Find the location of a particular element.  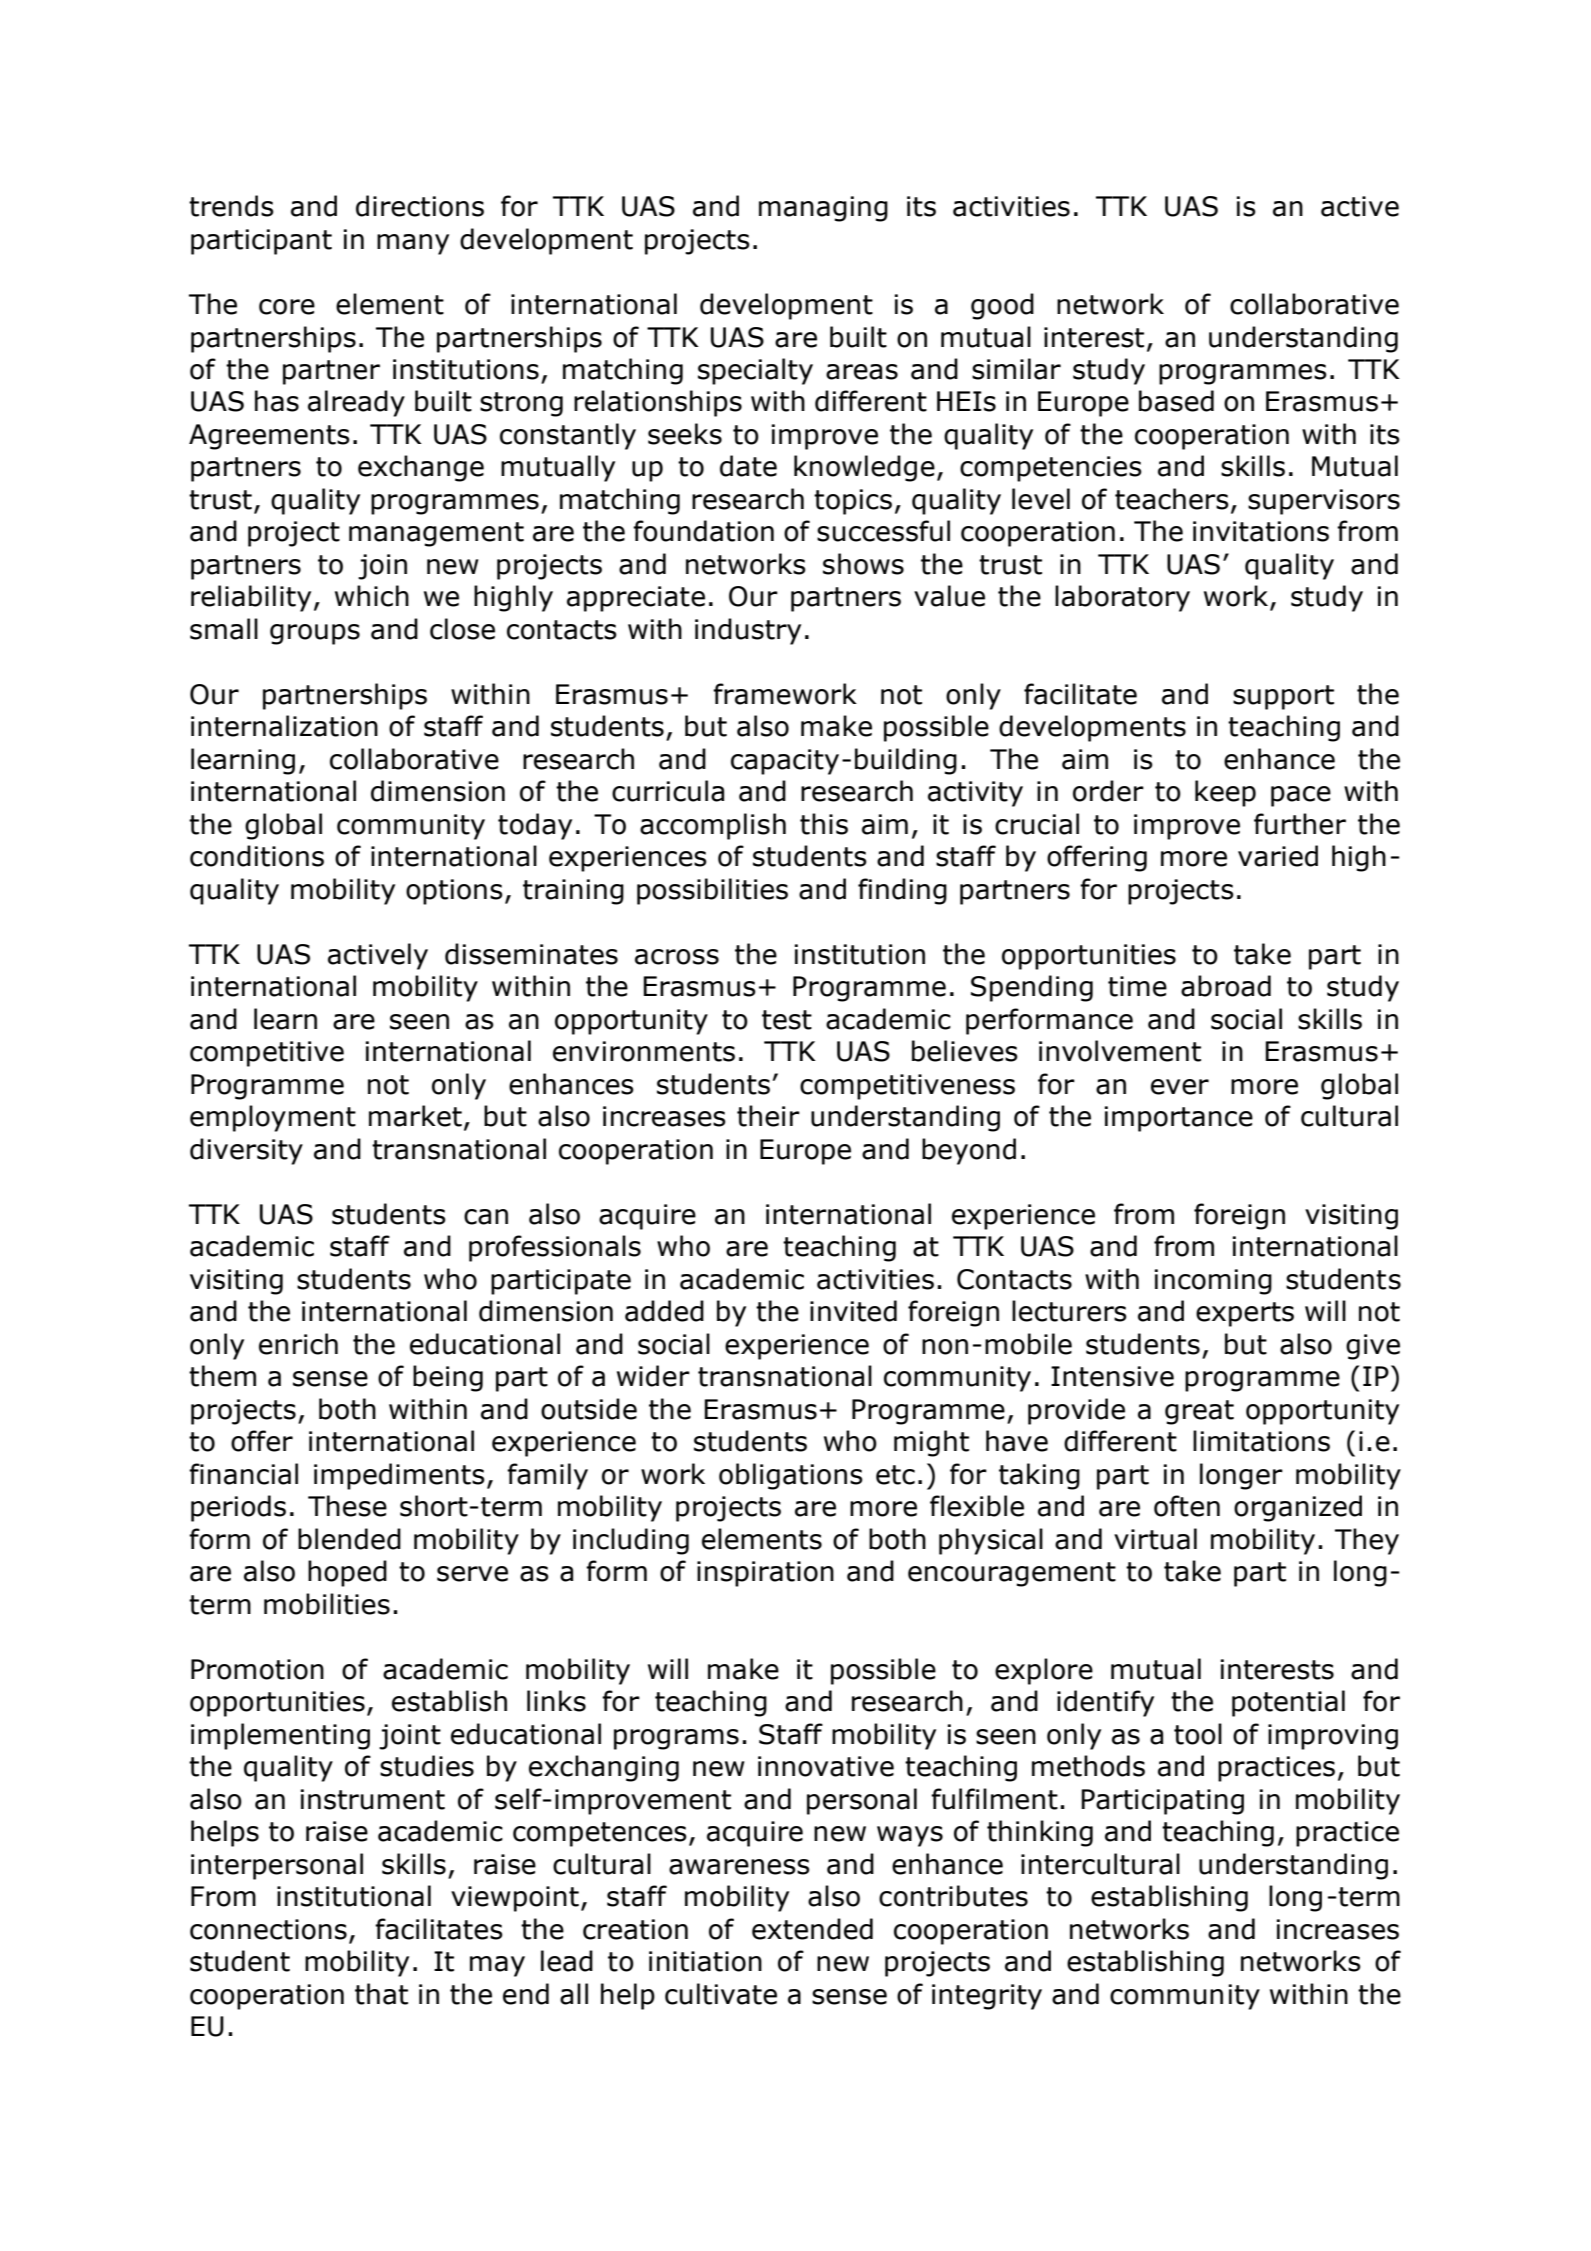

managing is located at coordinates (823, 209).
